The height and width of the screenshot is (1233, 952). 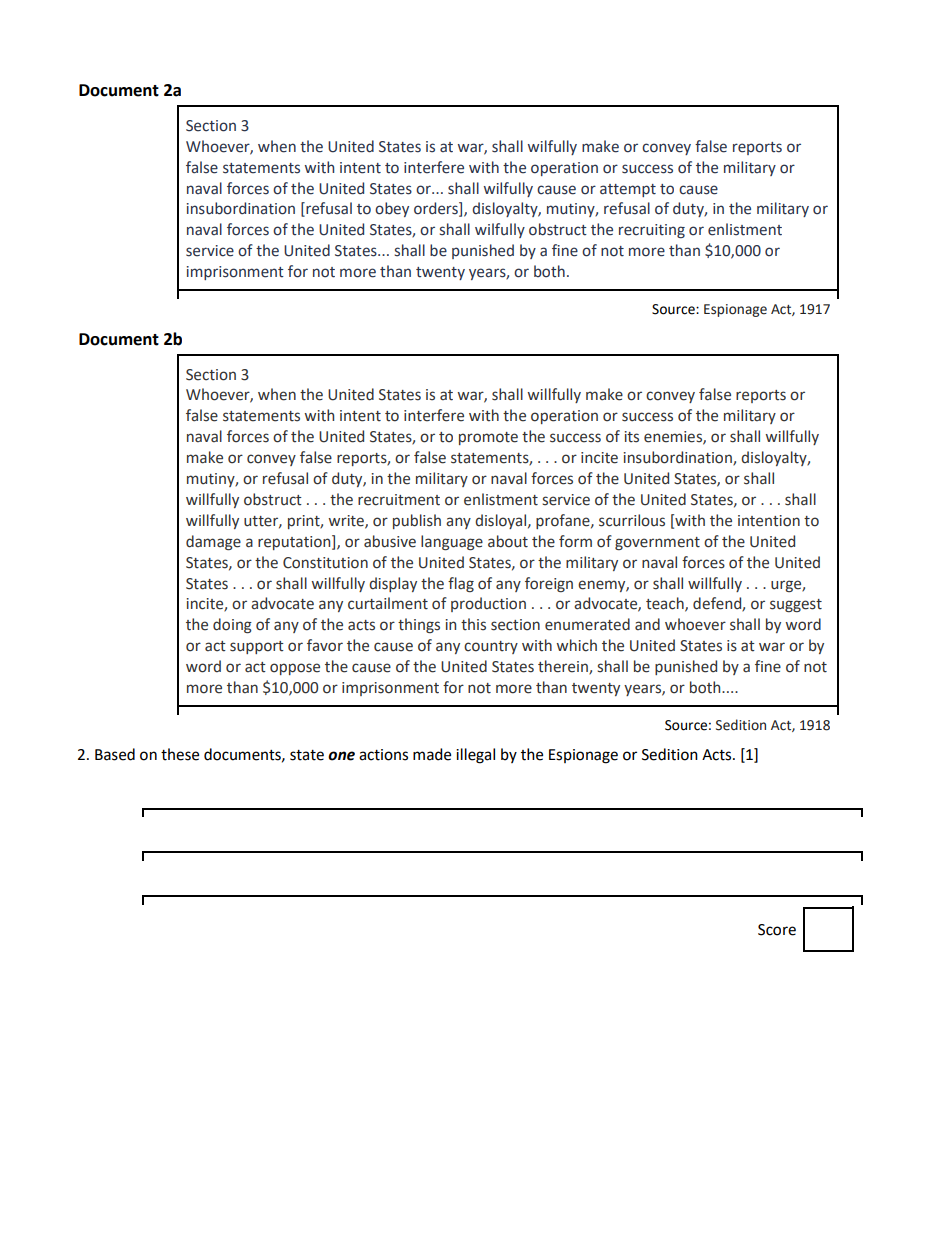 What do you see at coordinates (392, 209) in the screenshot?
I see `obey` at bounding box center [392, 209].
